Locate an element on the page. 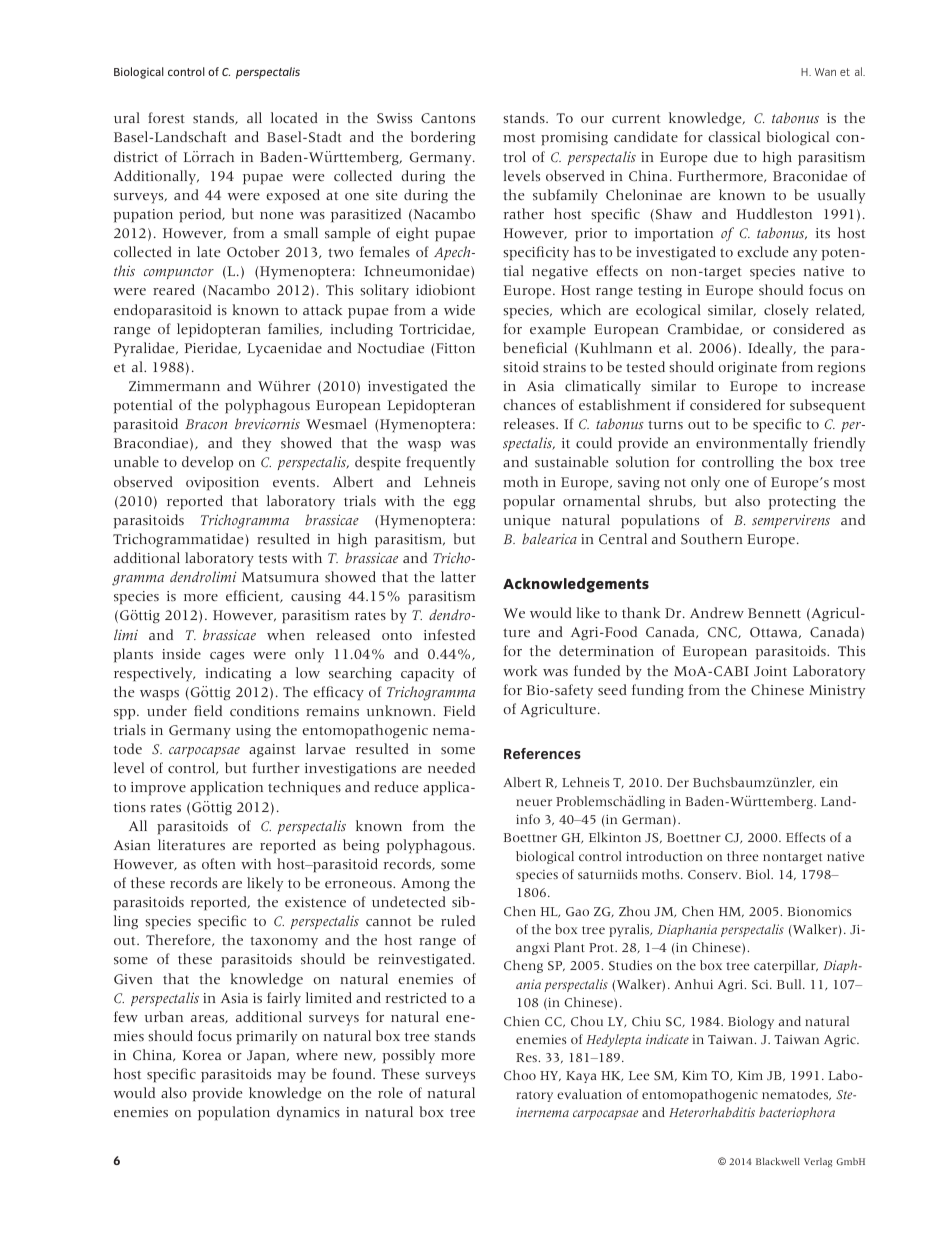  forest is located at coordinates (166, 118).
